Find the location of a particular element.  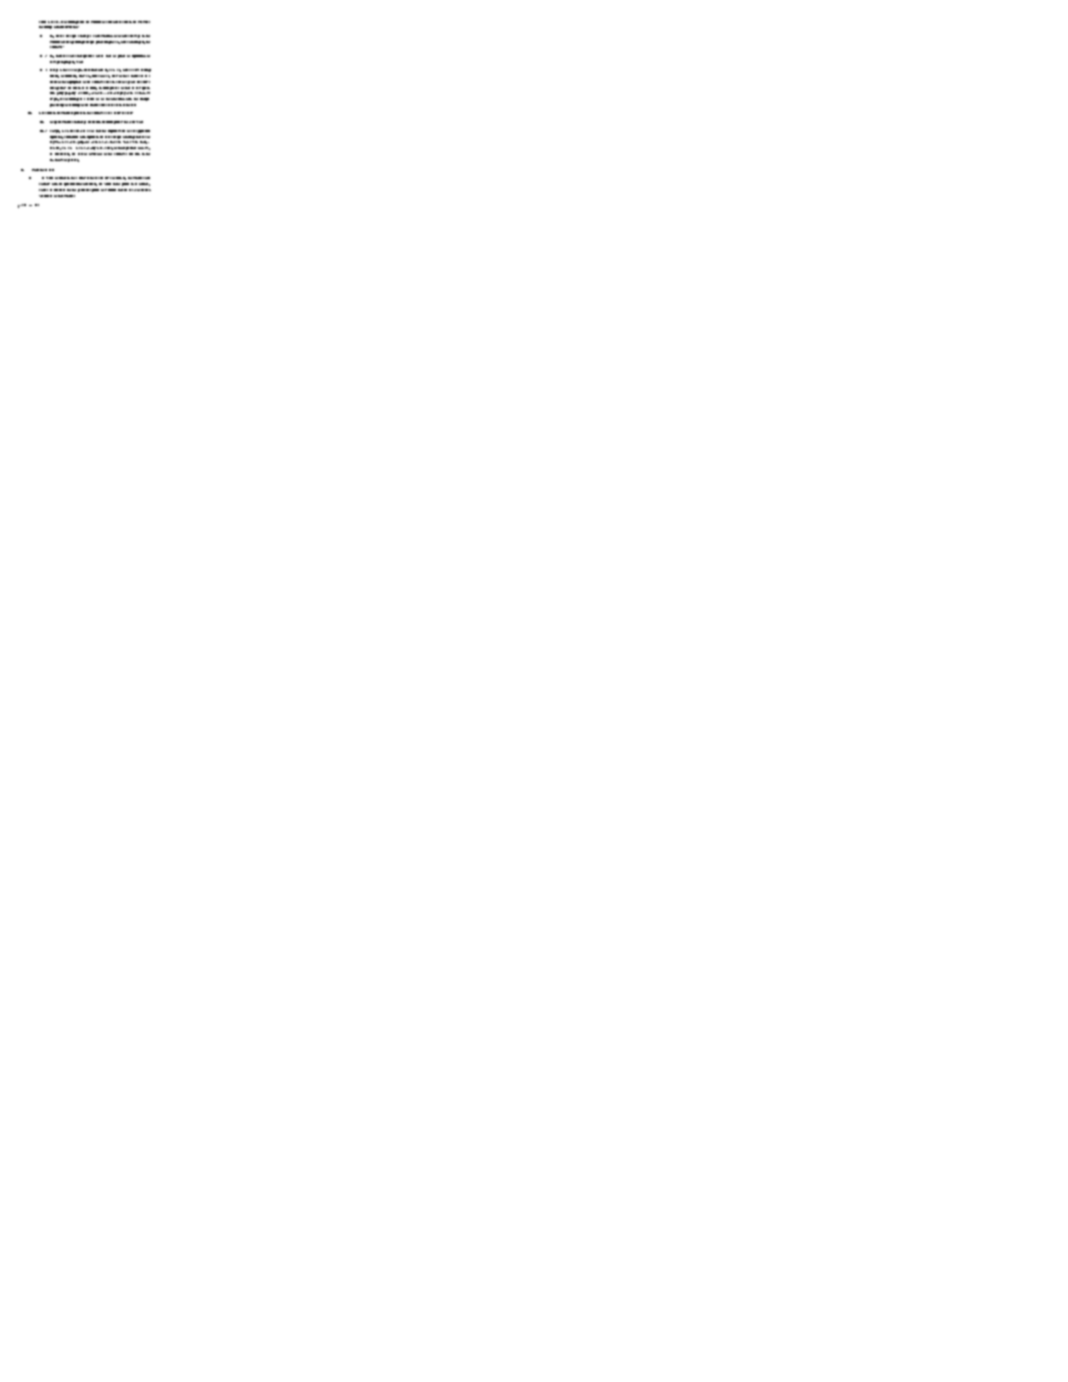

including is located at coordinates (45, 27).
